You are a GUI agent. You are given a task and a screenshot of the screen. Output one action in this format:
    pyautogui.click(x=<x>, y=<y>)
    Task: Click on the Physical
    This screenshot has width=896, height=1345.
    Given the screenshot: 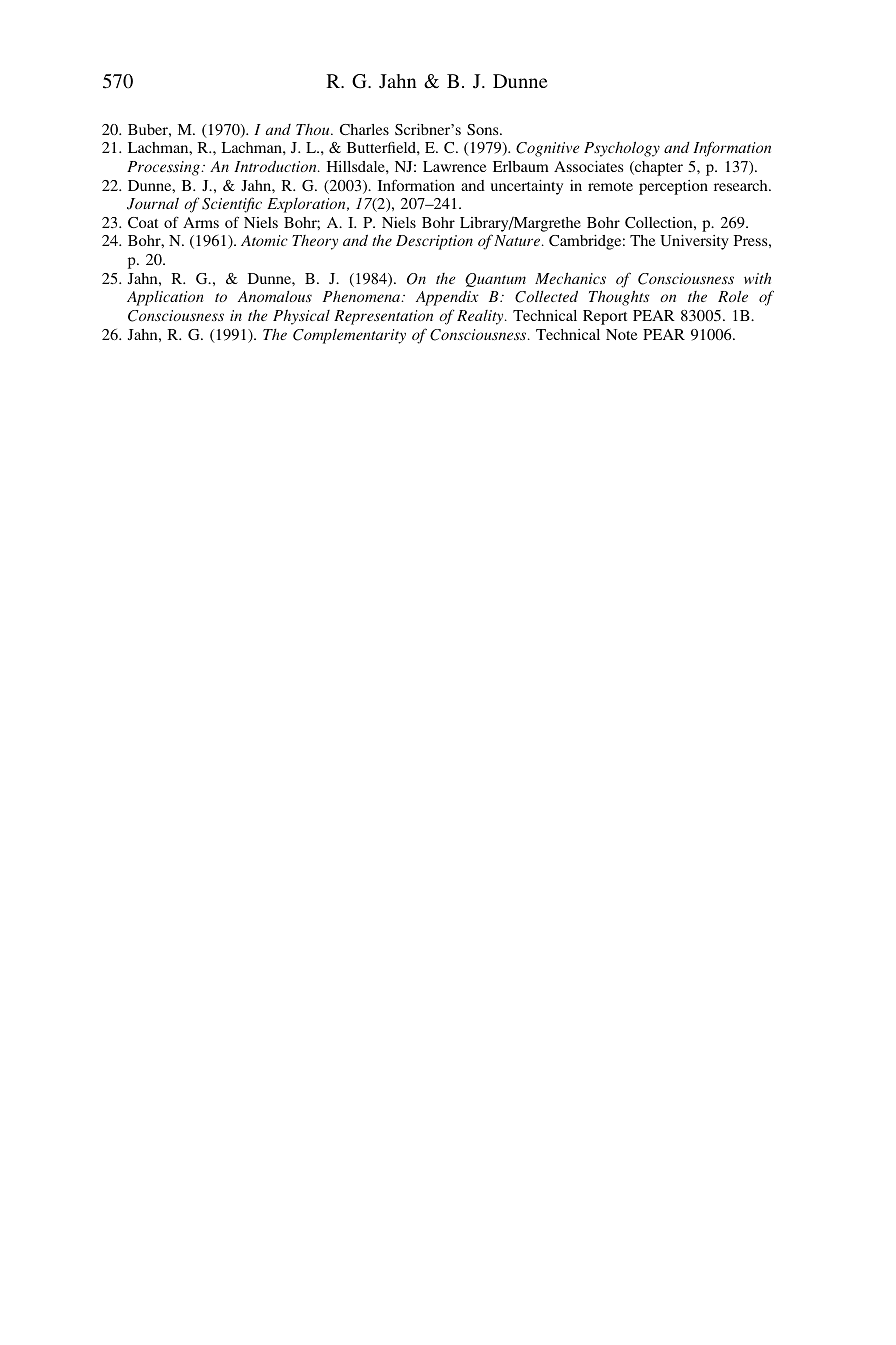 What is the action you would take?
    pyautogui.click(x=301, y=317)
